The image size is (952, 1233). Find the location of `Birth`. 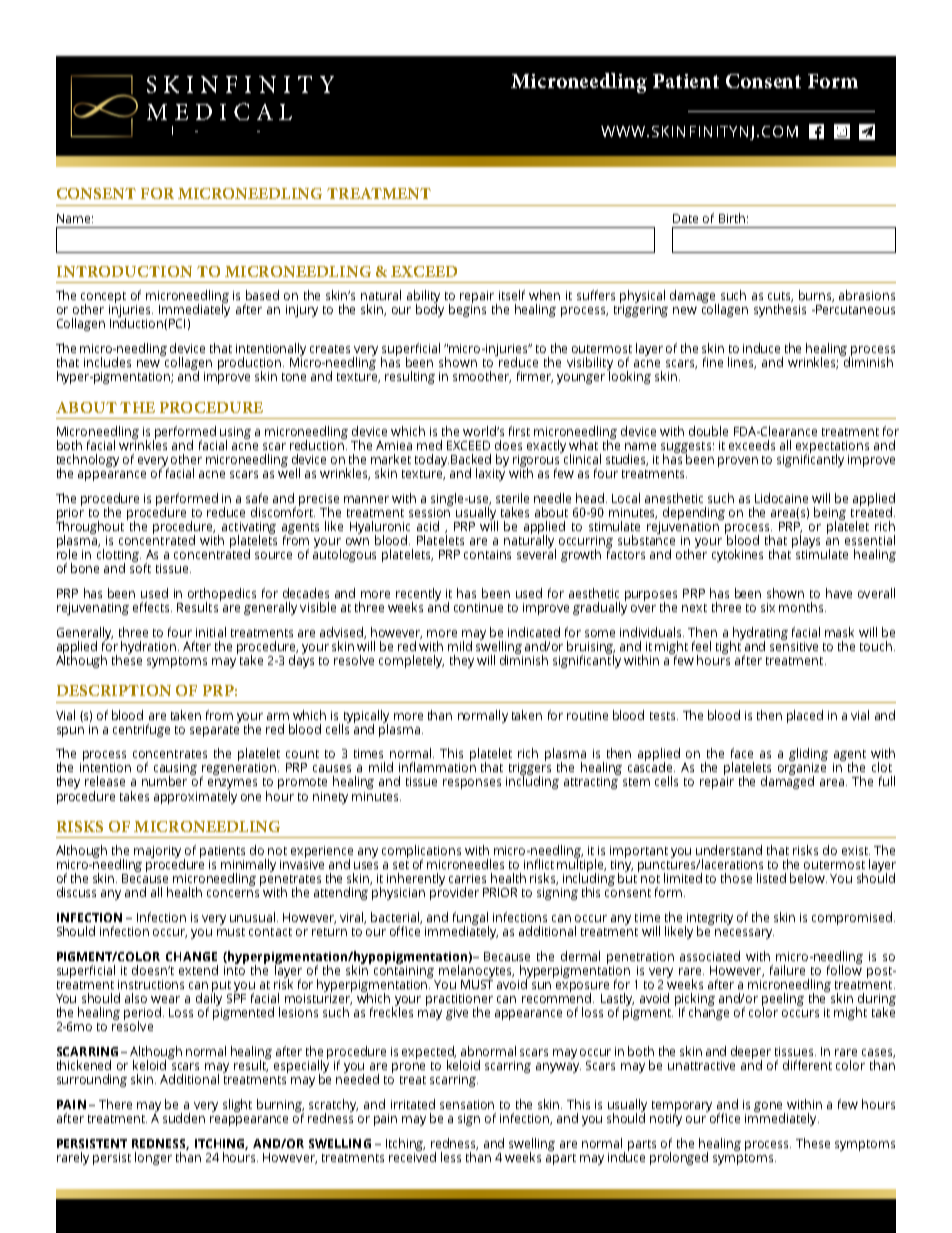

Birth is located at coordinates (732, 218).
